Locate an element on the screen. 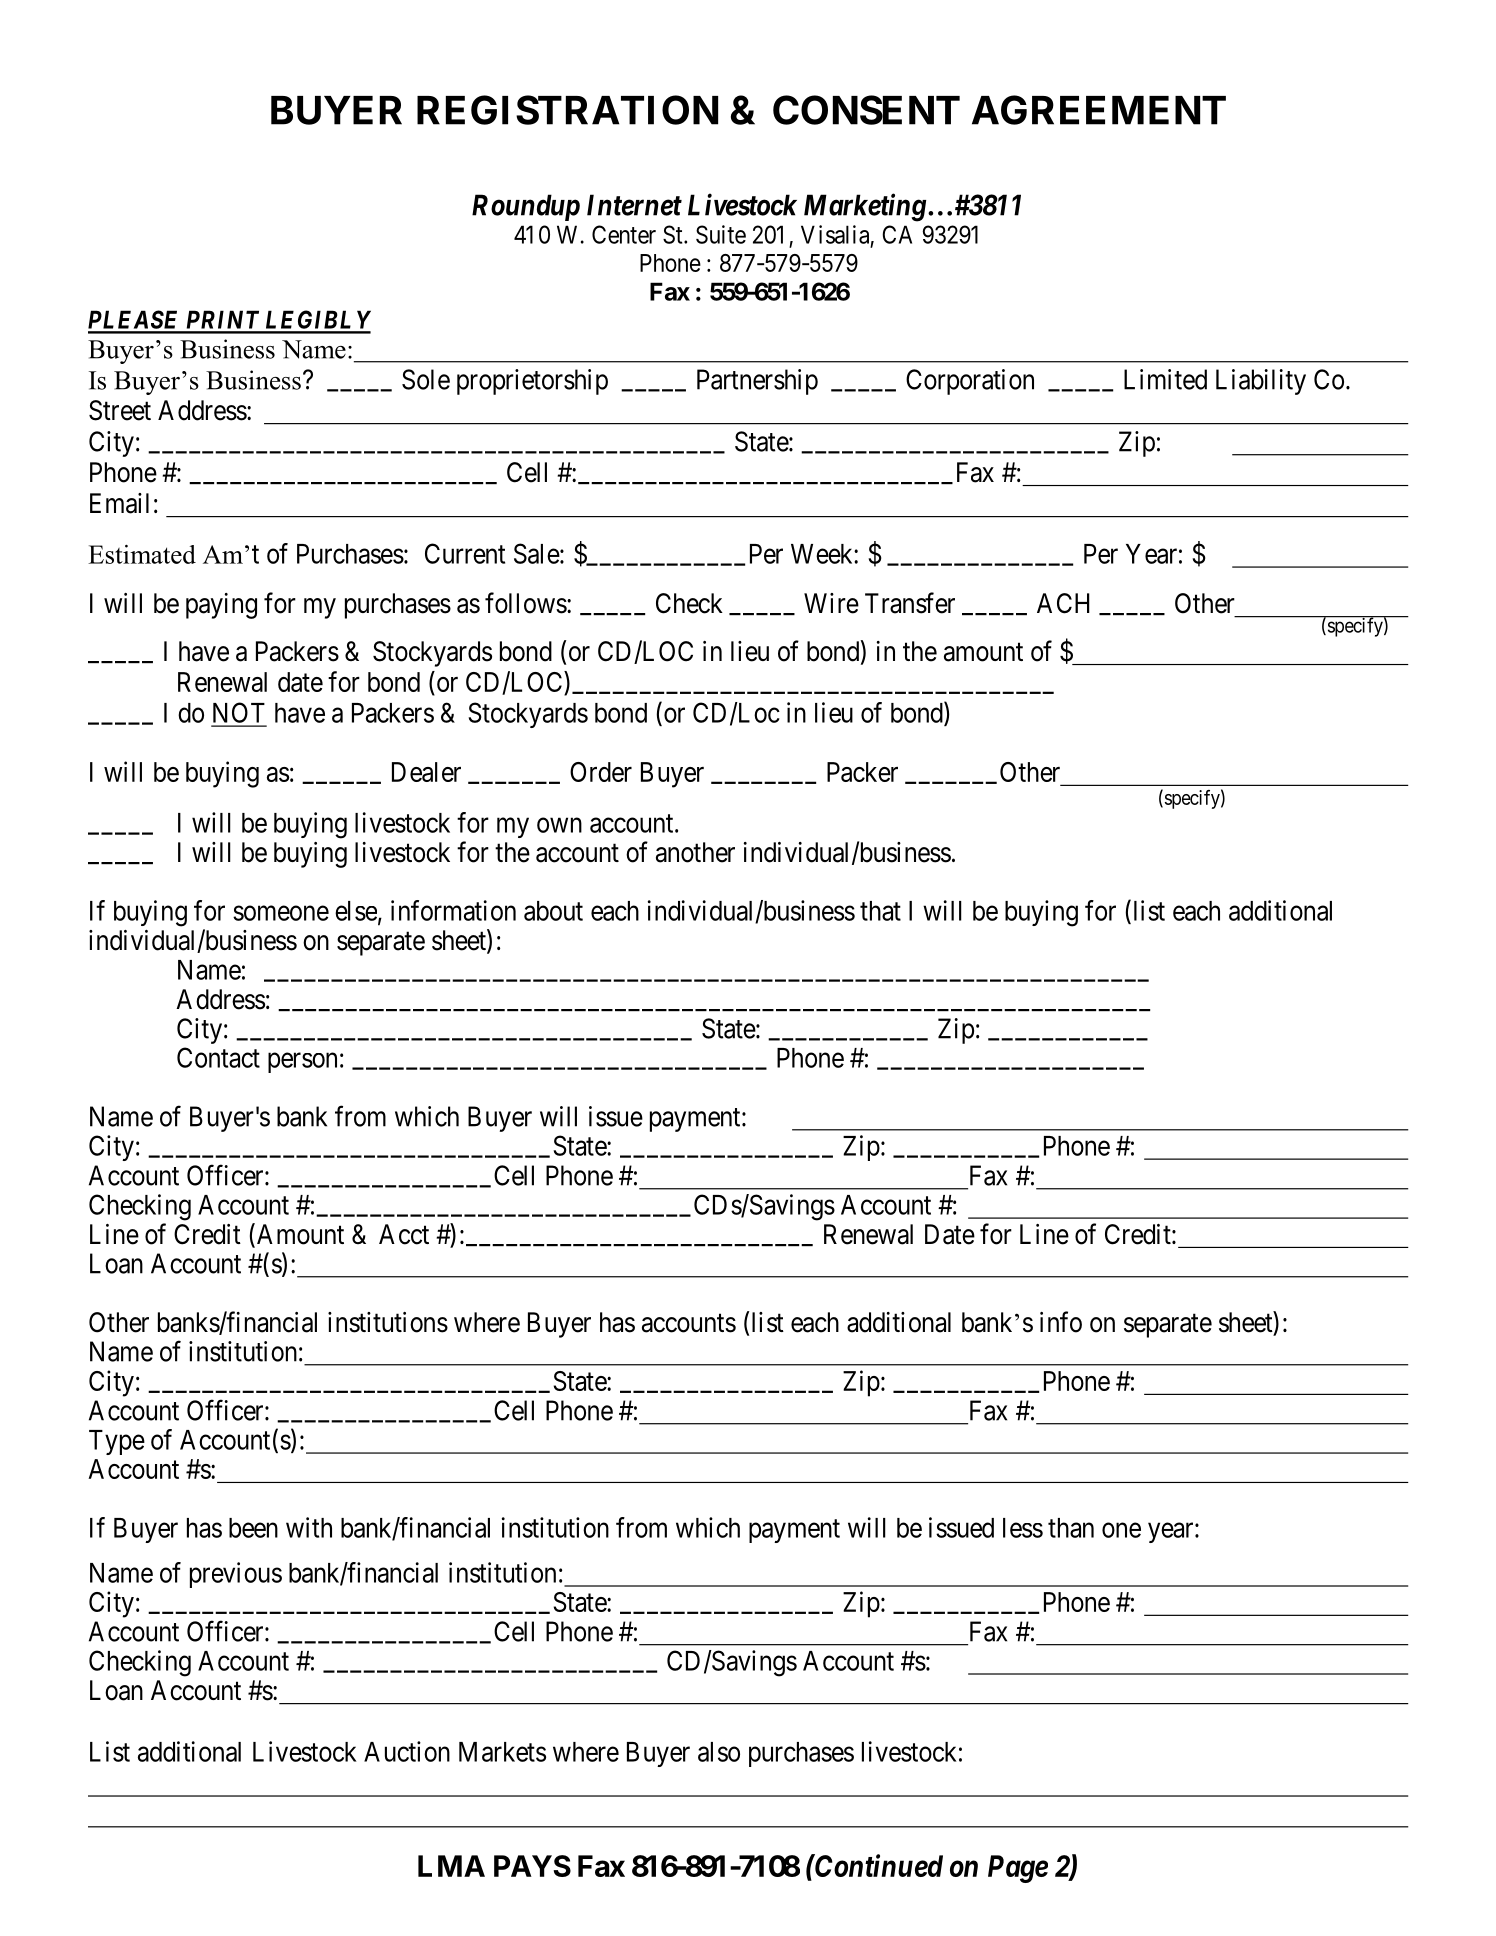  than is located at coordinates (1071, 1528).
